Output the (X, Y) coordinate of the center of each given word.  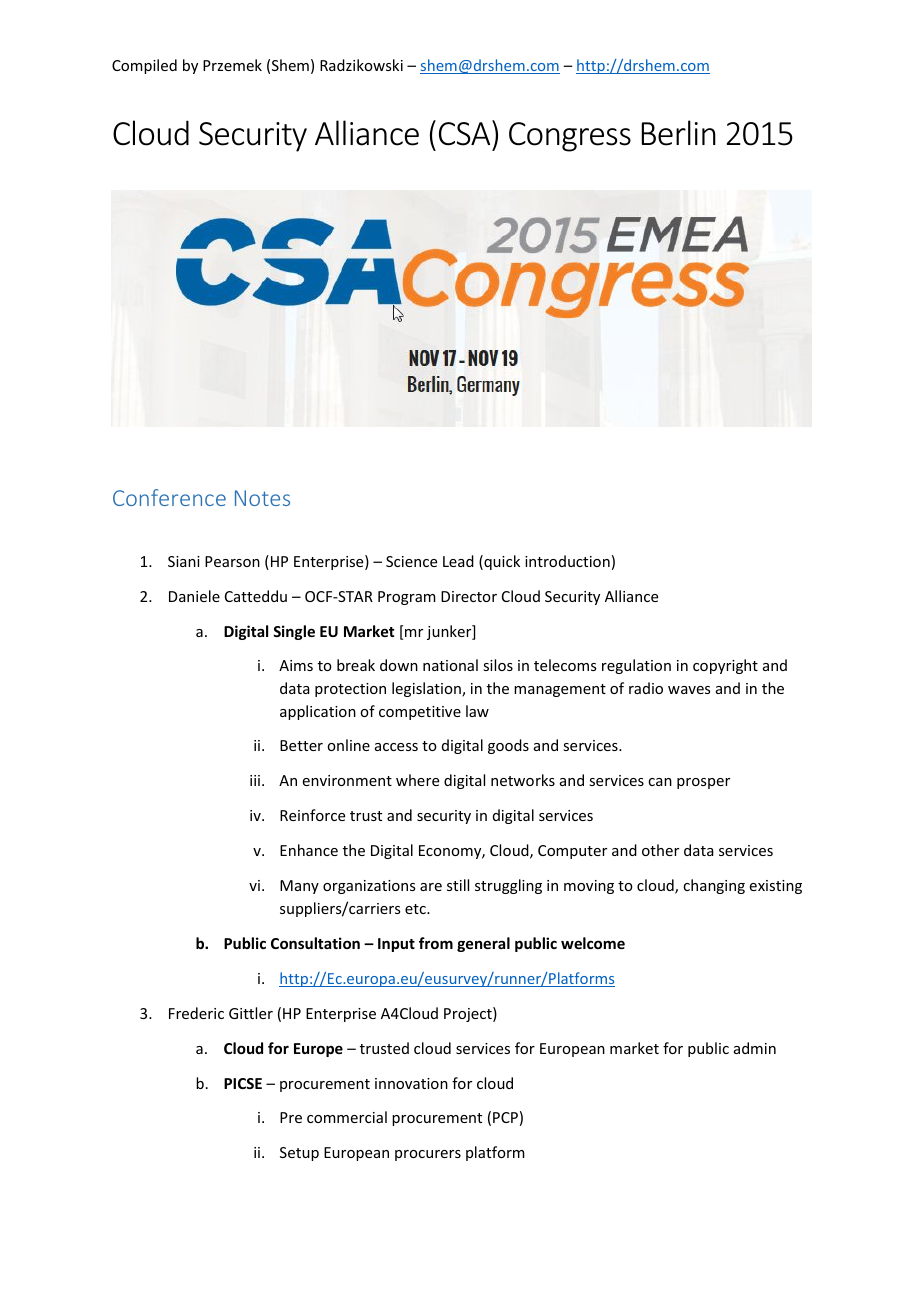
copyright (725, 666)
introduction (567, 561)
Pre (291, 1117)
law (477, 711)
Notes (262, 498)
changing (714, 886)
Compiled (144, 66)
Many (299, 887)
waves (689, 690)
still (458, 885)
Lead (458, 561)
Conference (169, 497)
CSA (466, 133)
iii (256, 780)
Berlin (679, 133)
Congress (570, 137)
